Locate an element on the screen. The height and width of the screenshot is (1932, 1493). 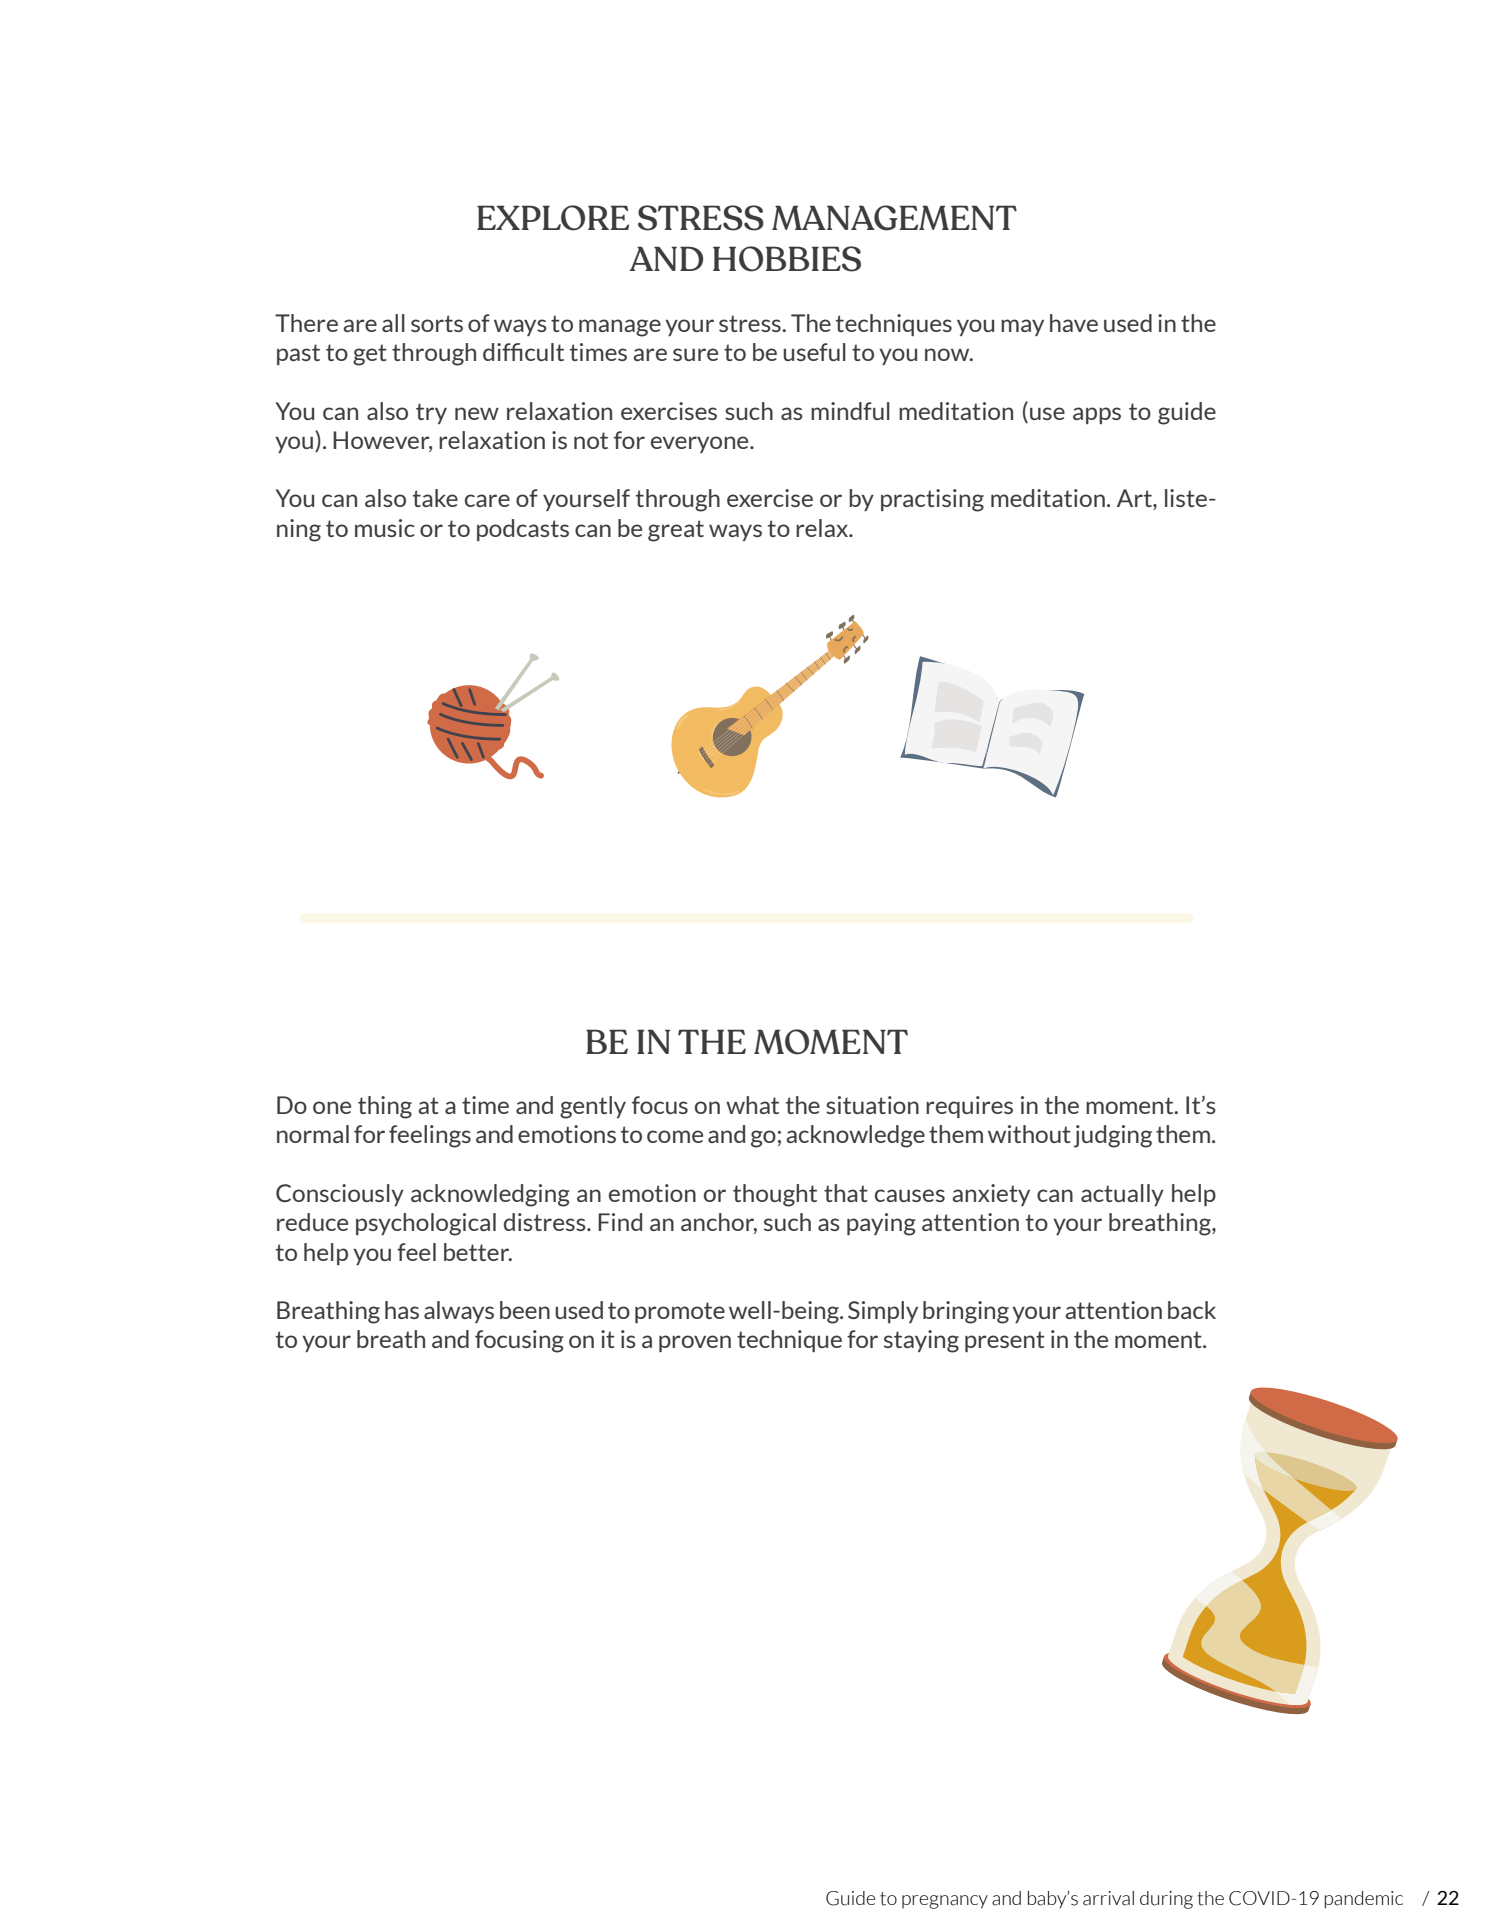
arrival is located at coordinates (1108, 1898).
